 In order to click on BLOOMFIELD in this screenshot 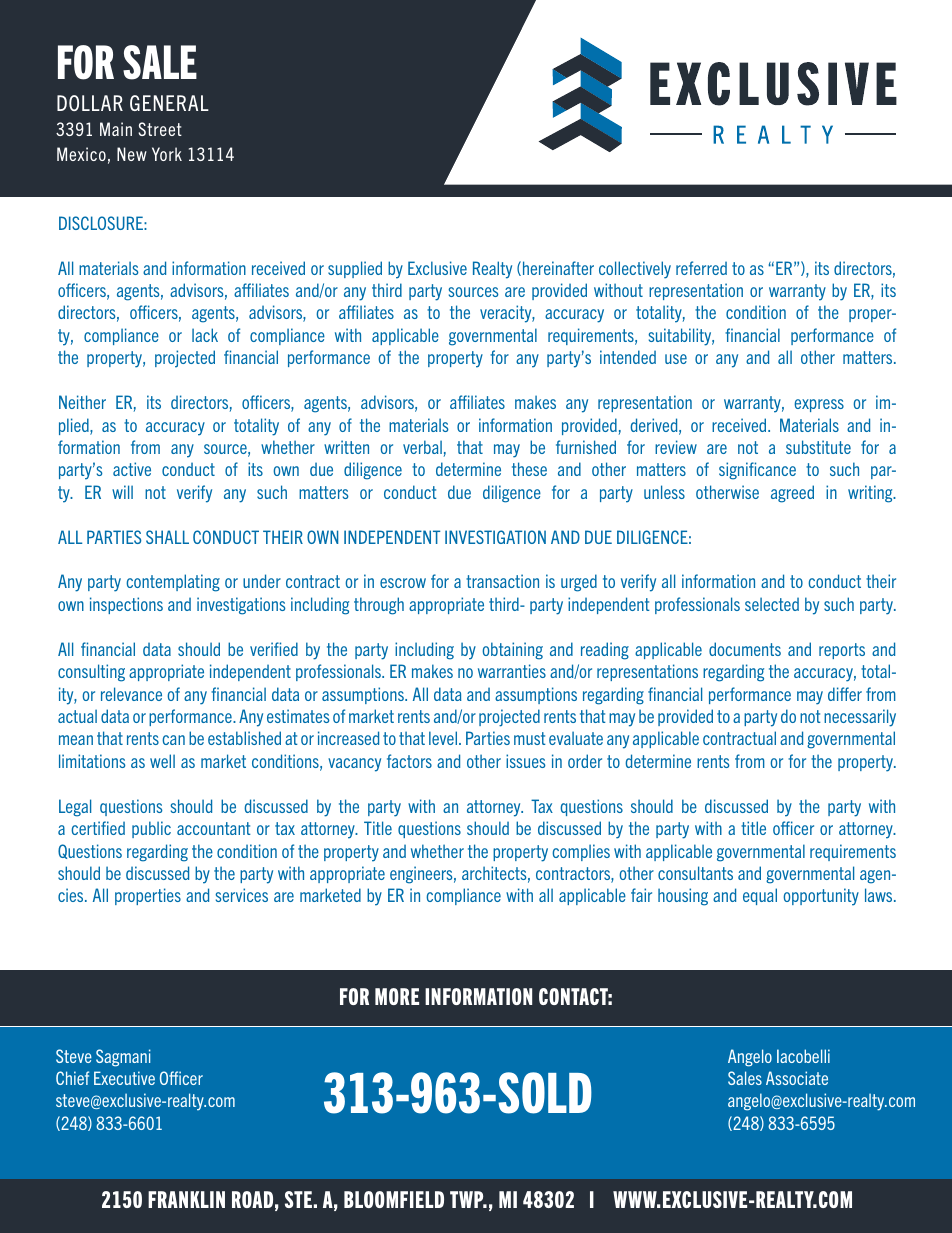, I will do `click(394, 1199)`.
